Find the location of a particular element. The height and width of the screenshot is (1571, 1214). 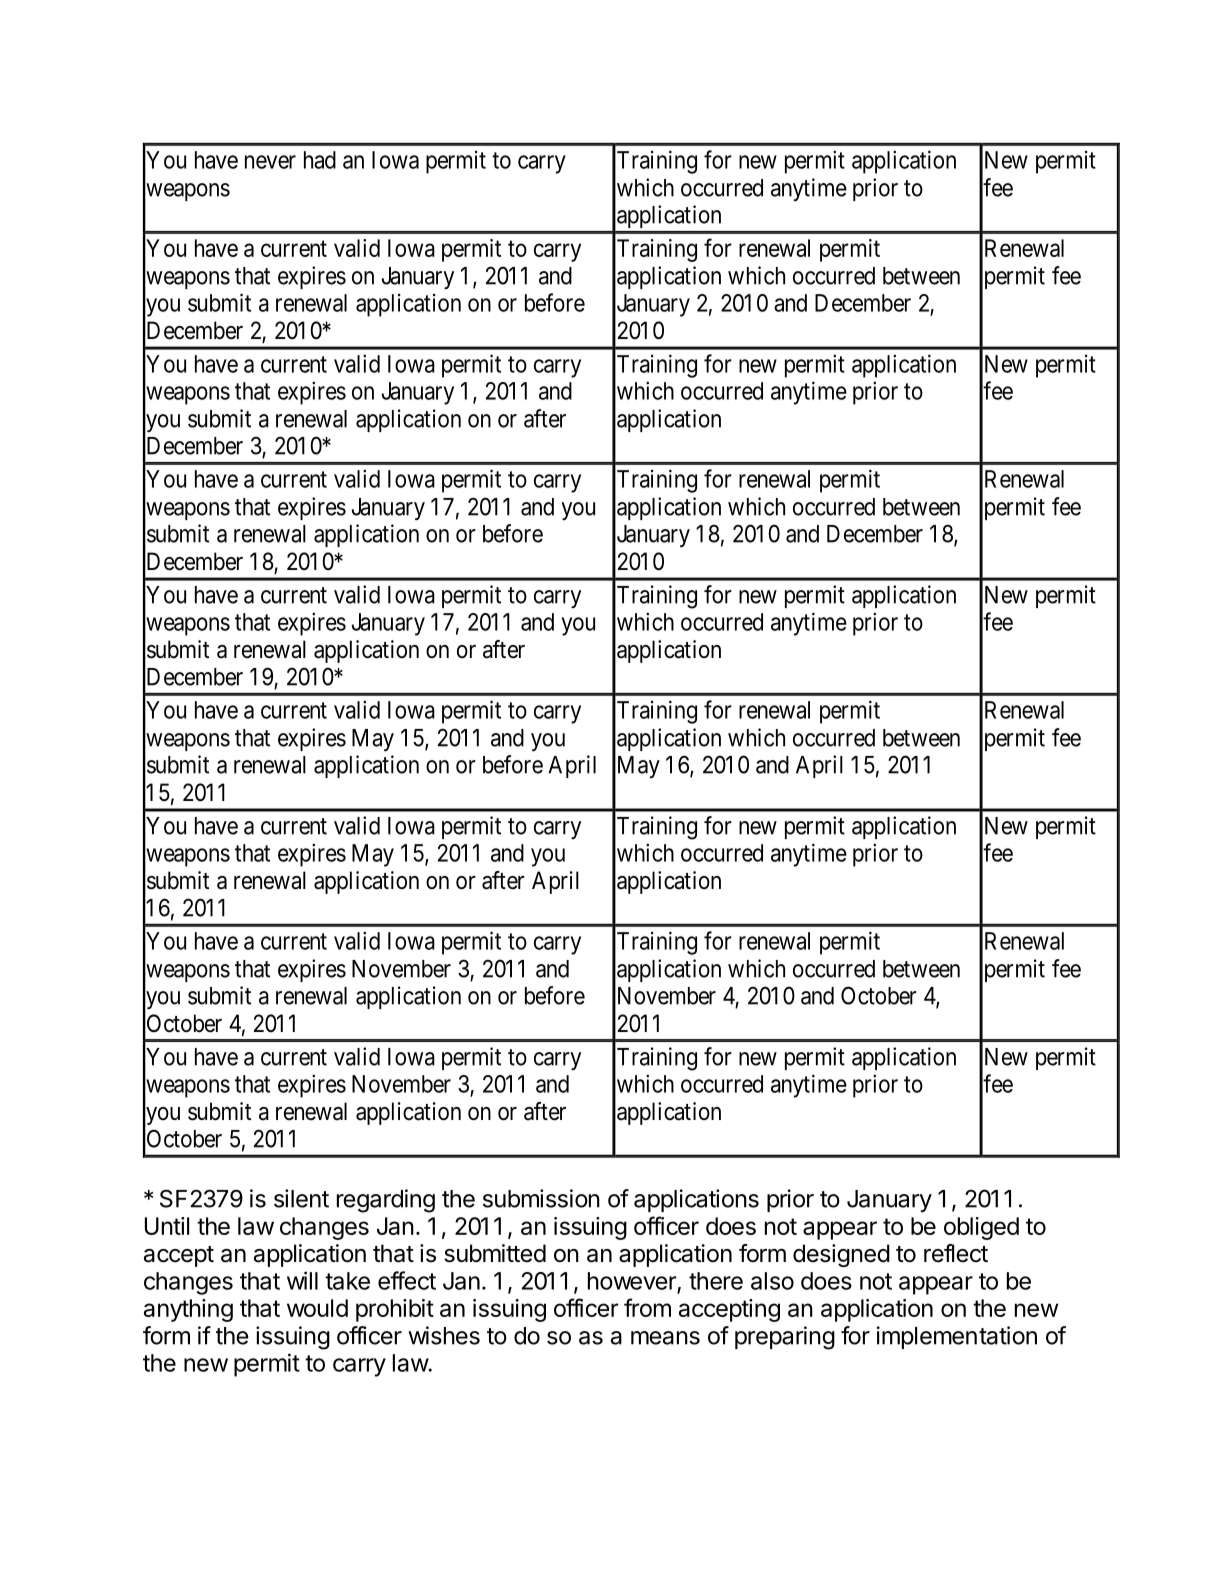

however is located at coordinates (632, 1281).
